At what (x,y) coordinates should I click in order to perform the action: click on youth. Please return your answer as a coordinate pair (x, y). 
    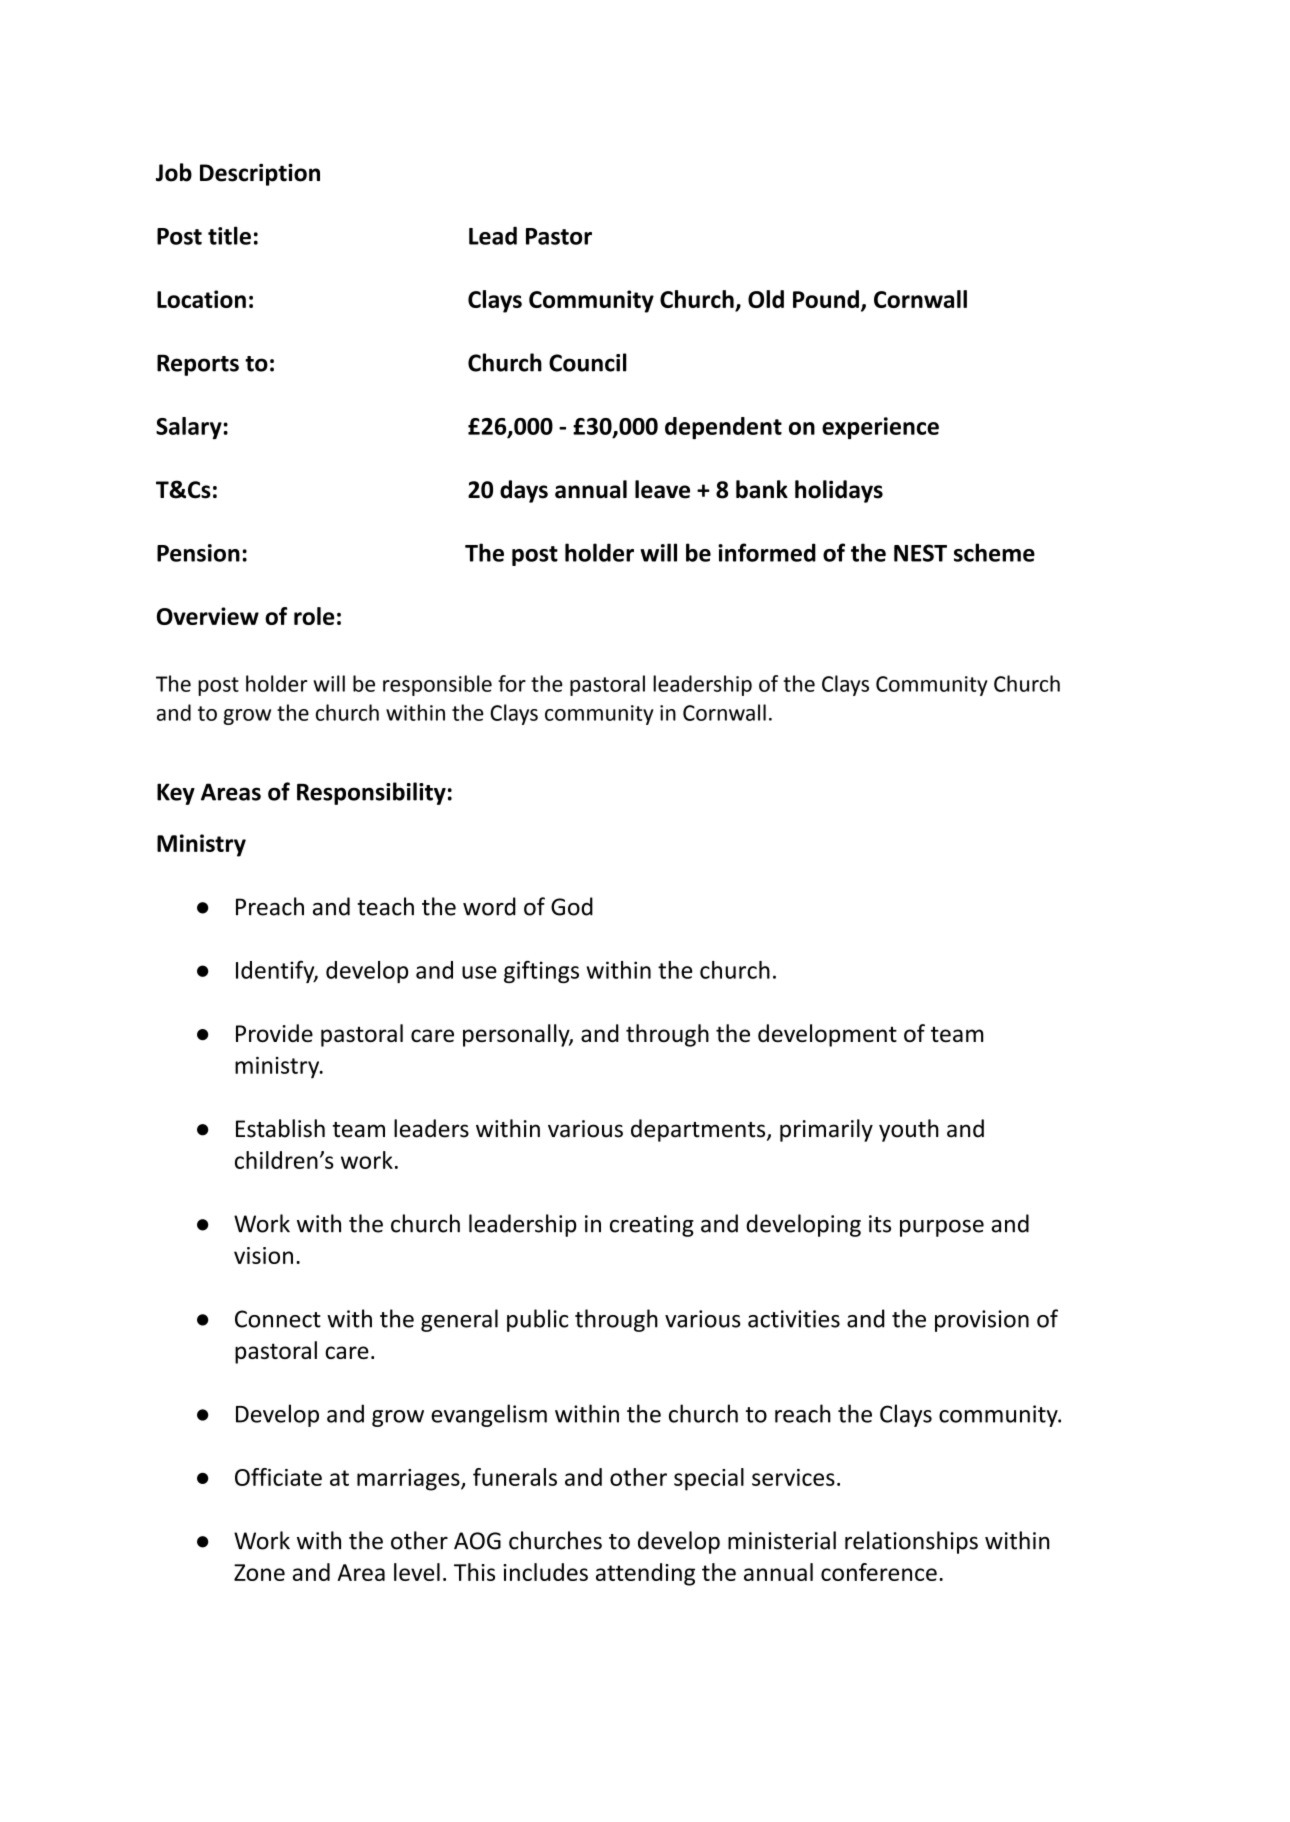
    Looking at the image, I should click on (909, 1130).
